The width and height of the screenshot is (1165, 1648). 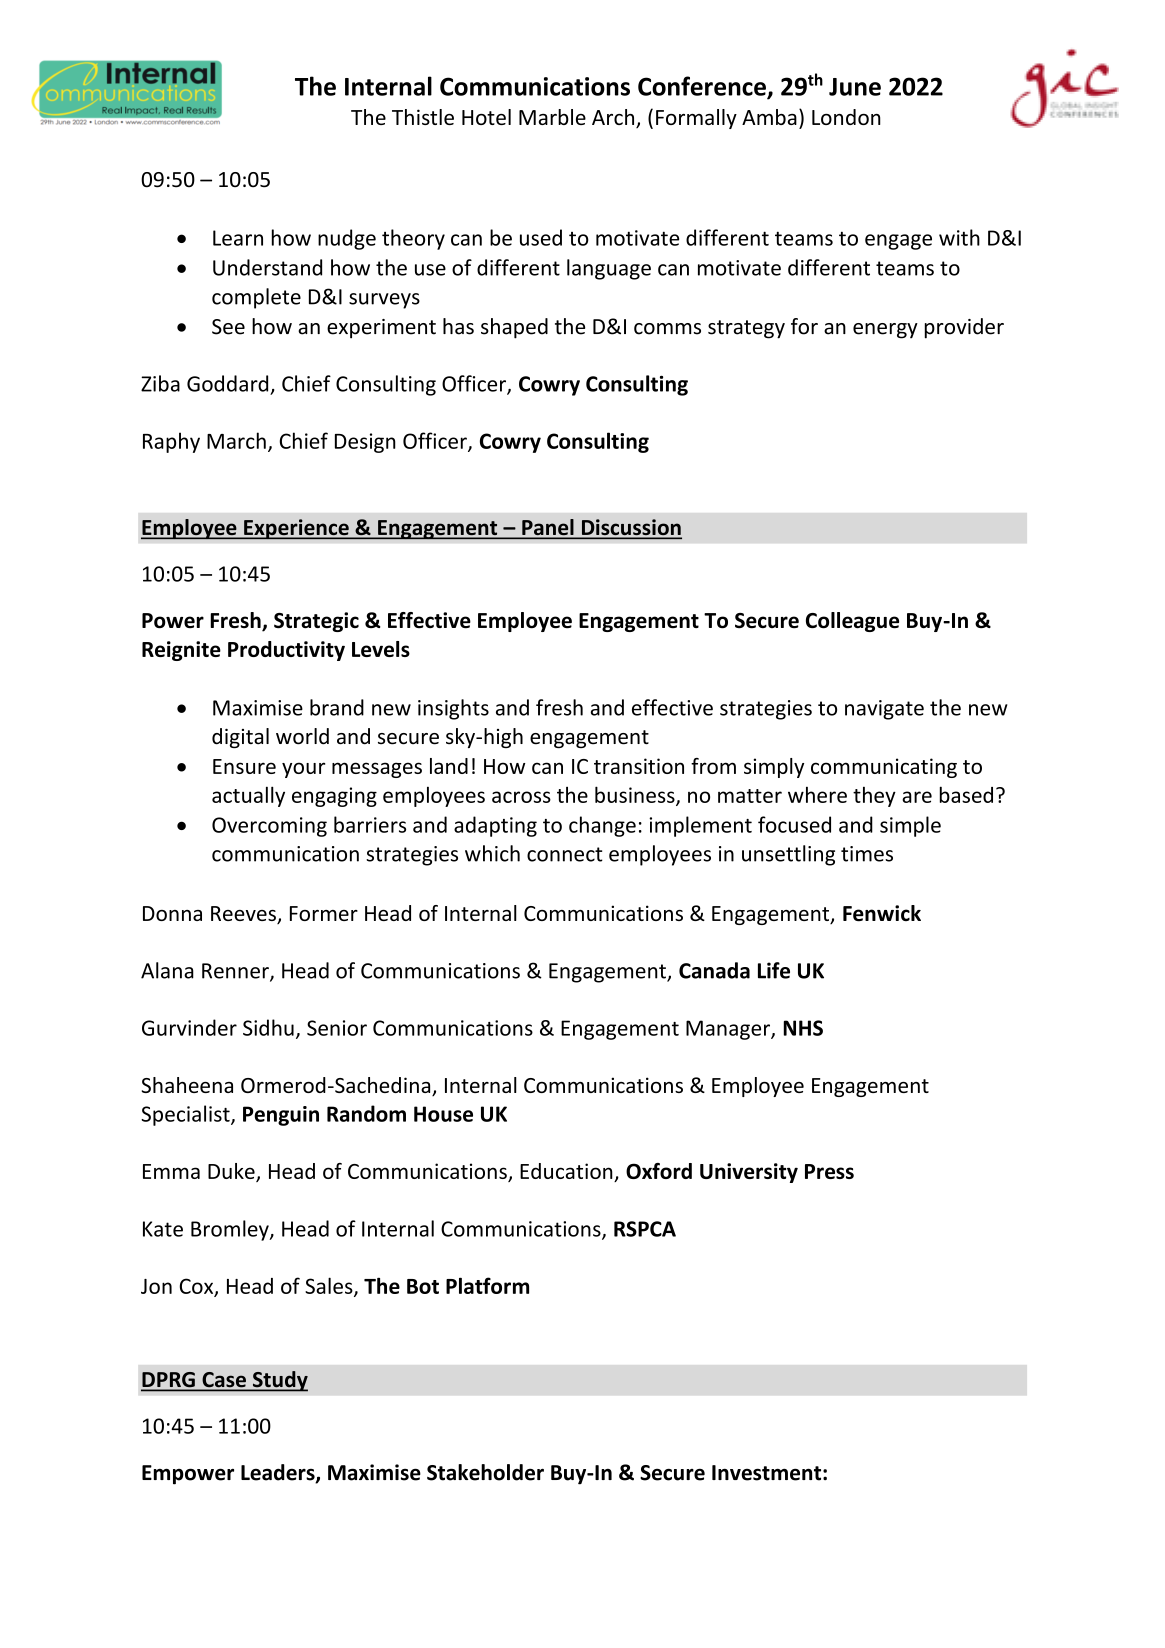 What do you see at coordinates (244, 766) in the screenshot?
I see `Ensure` at bounding box center [244, 766].
